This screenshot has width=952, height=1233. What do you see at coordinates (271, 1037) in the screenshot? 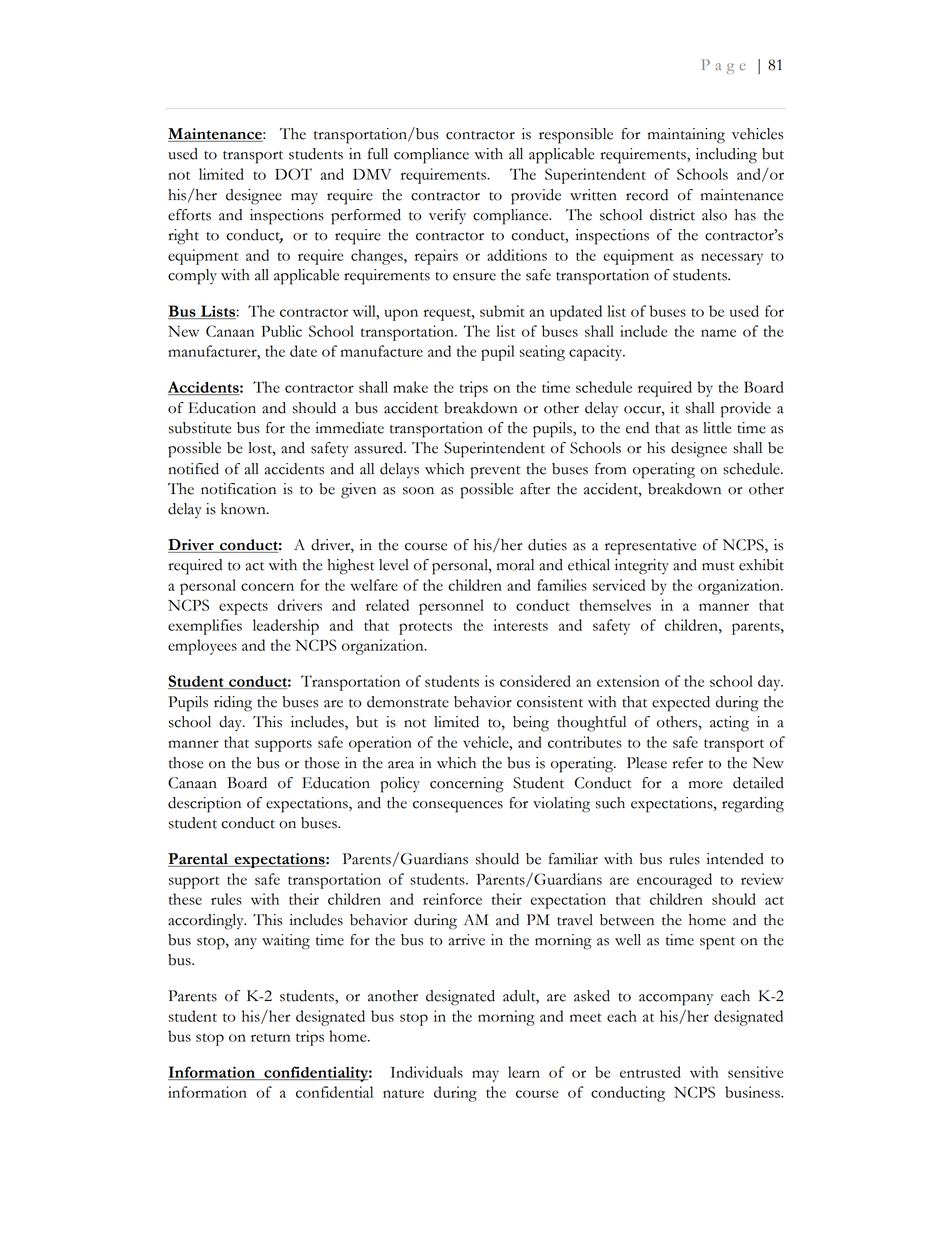
I see `return` at bounding box center [271, 1037].
